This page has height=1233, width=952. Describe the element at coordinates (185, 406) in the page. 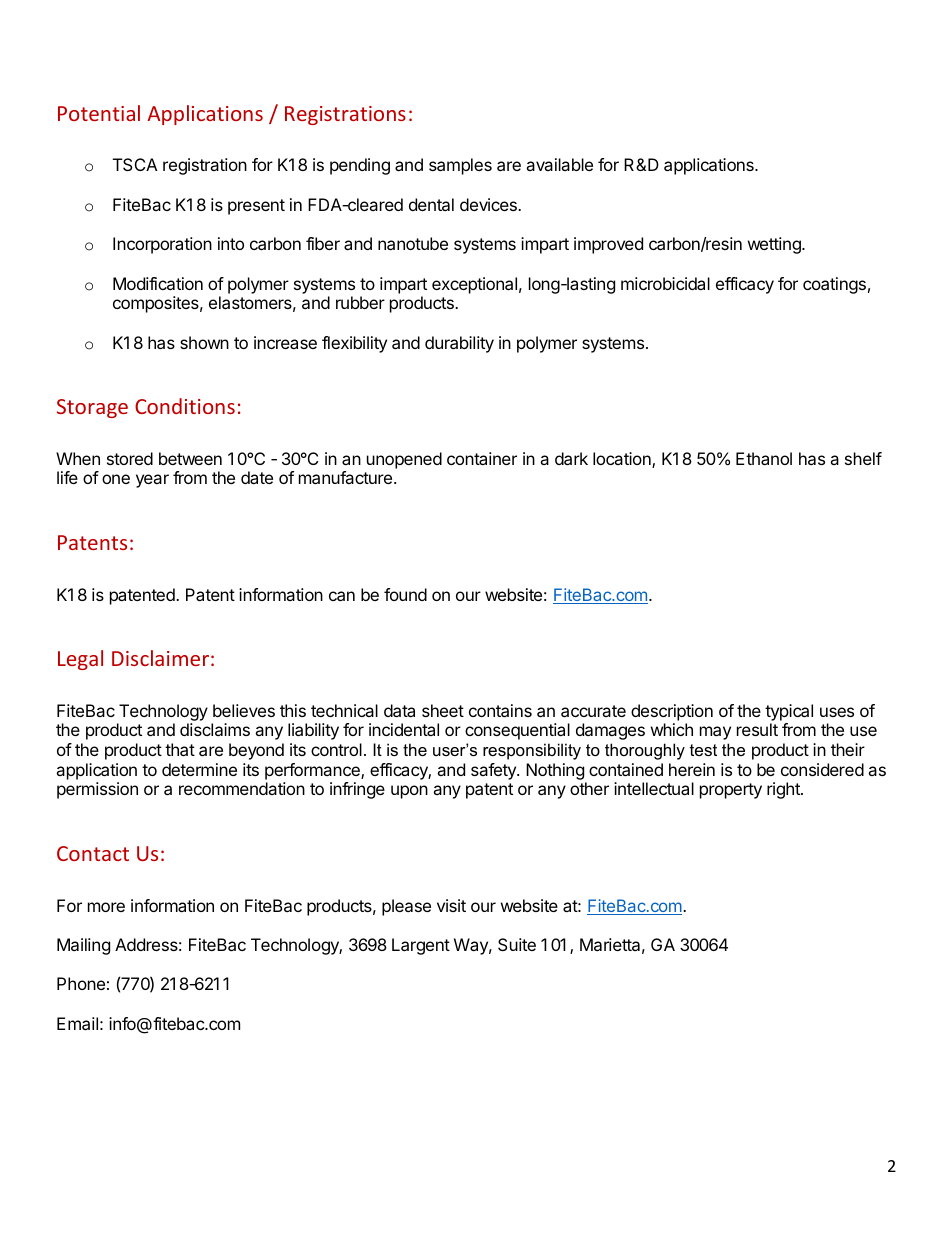

I see `Conditions` at that location.
